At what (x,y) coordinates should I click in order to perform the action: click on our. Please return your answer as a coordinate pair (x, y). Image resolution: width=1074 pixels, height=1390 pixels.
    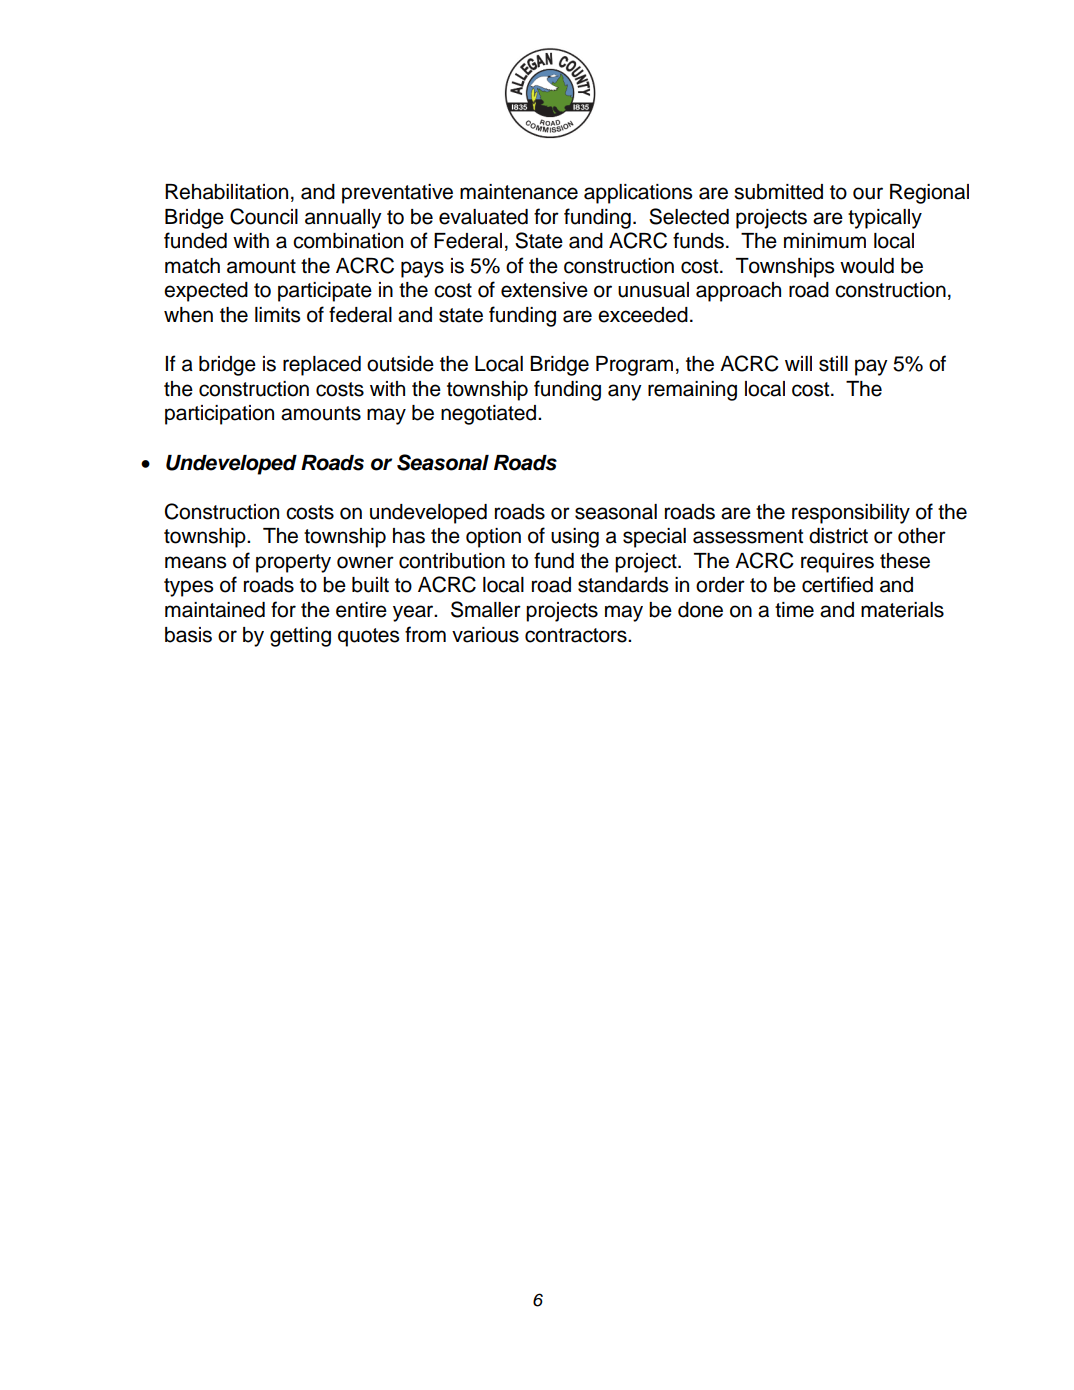
    Looking at the image, I should click on (868, 193).
